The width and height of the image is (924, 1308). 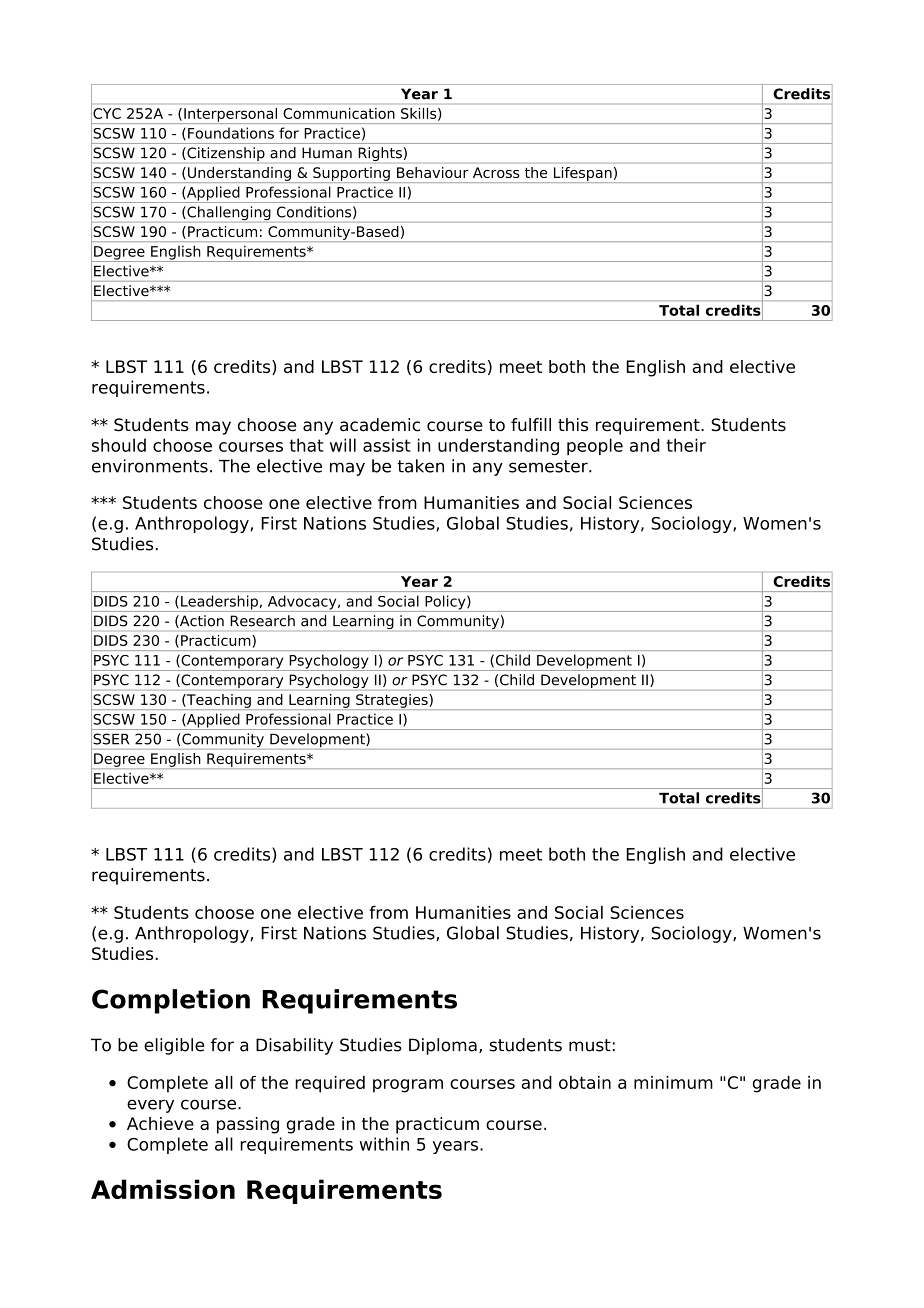 I want to click on Strategies, so click(x=392, y=701).
